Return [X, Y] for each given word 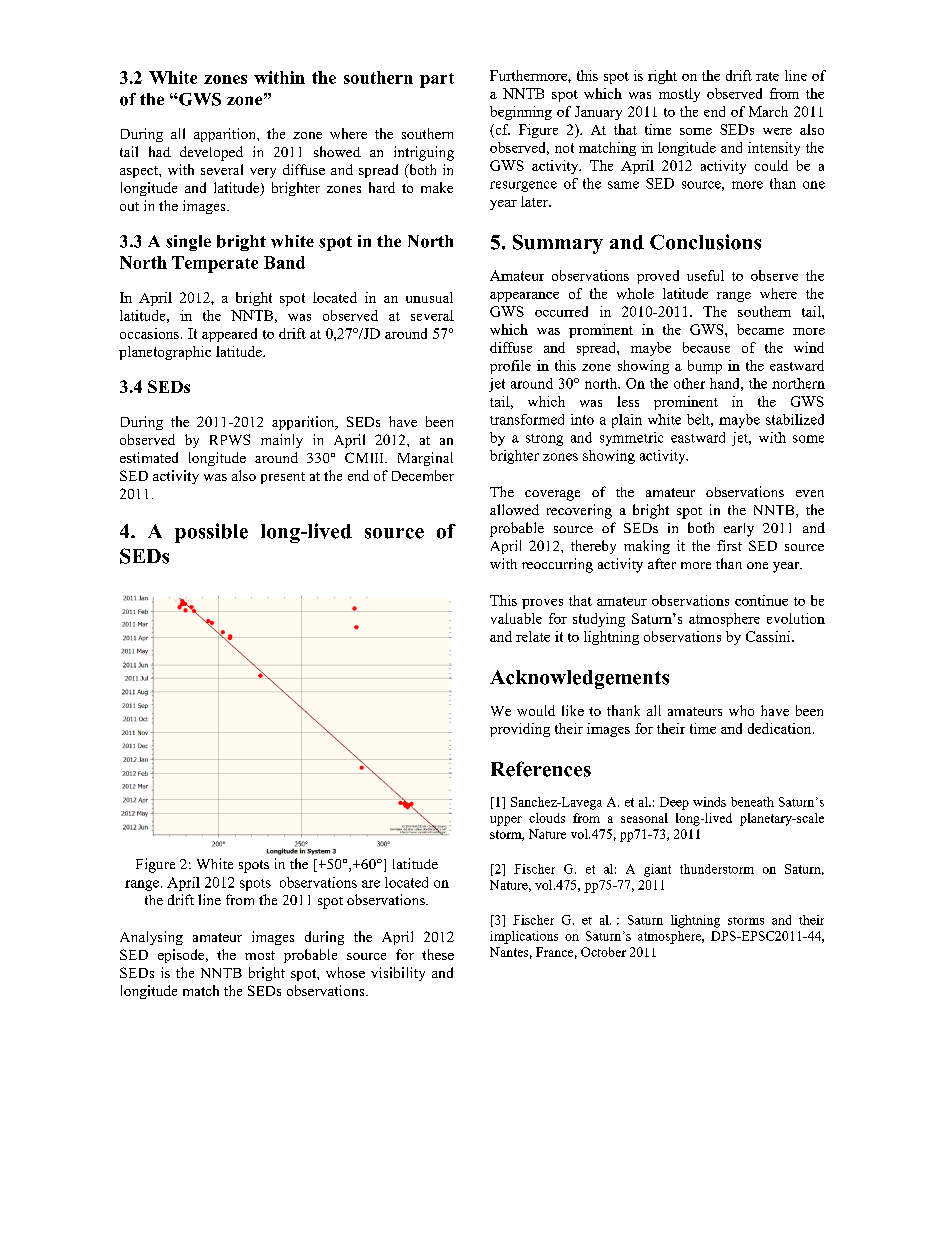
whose [345, 972]
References [541, 769]
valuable [516, 618]
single [188, 243]
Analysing [151, 938]
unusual [429, 297]
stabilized [795, 419]
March [768, 111]
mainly [282, 441]
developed [211, 153]
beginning [521, 113]
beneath [752, 802]
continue [761, 600]
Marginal [425, 459]
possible [211, 533]
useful [705, 275]
